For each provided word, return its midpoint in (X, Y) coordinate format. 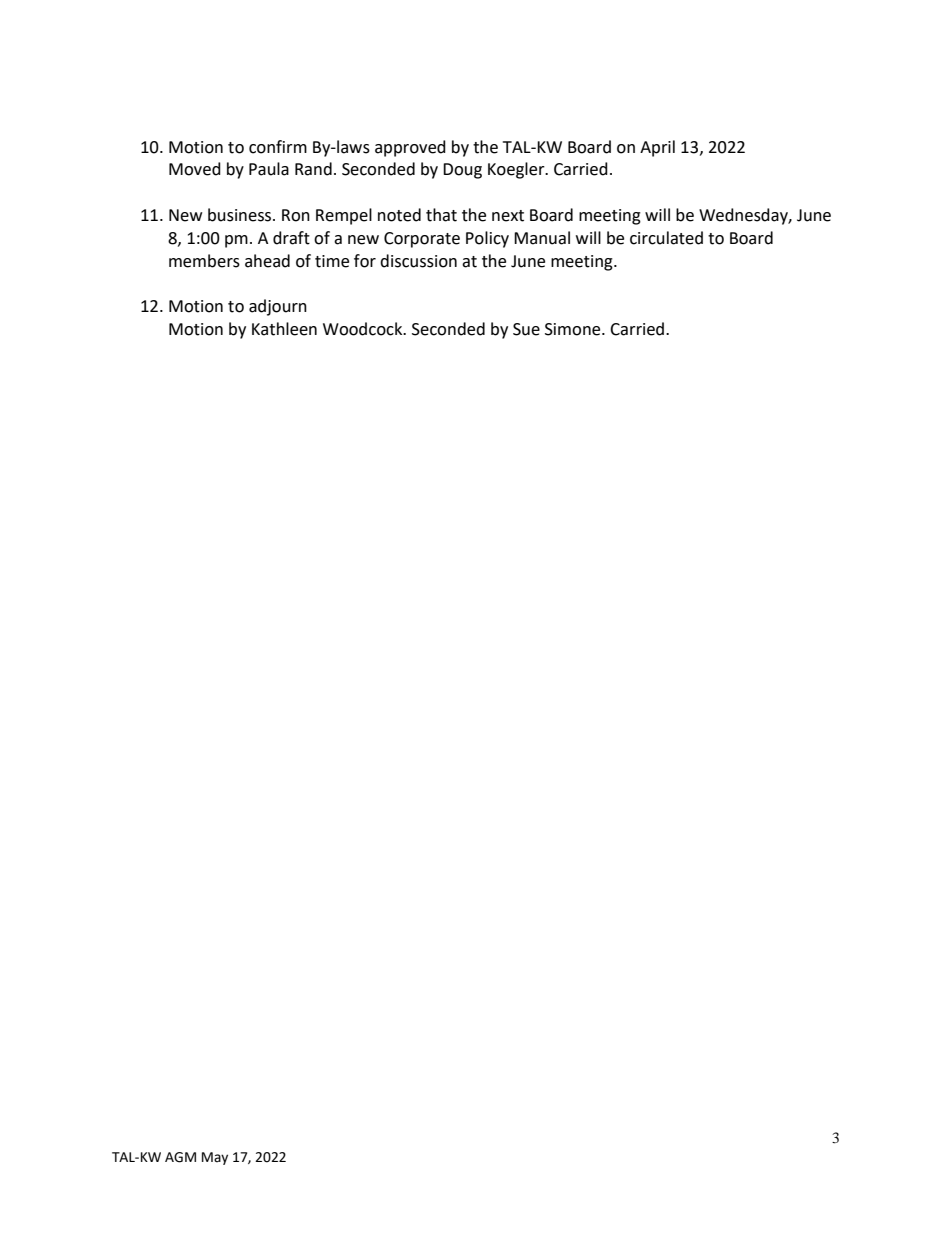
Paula (269, 169)
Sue (526, 329)
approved (410, 148)
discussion (418, 261)
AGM (180, 1157)
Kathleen (284, 329)
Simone (574, 329)
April (657, 148)
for (365, 261)
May (215, 1158)
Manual (542, 238)
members (204, 261)
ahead (267, 261)
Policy (487, 239)
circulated (666, 238)
